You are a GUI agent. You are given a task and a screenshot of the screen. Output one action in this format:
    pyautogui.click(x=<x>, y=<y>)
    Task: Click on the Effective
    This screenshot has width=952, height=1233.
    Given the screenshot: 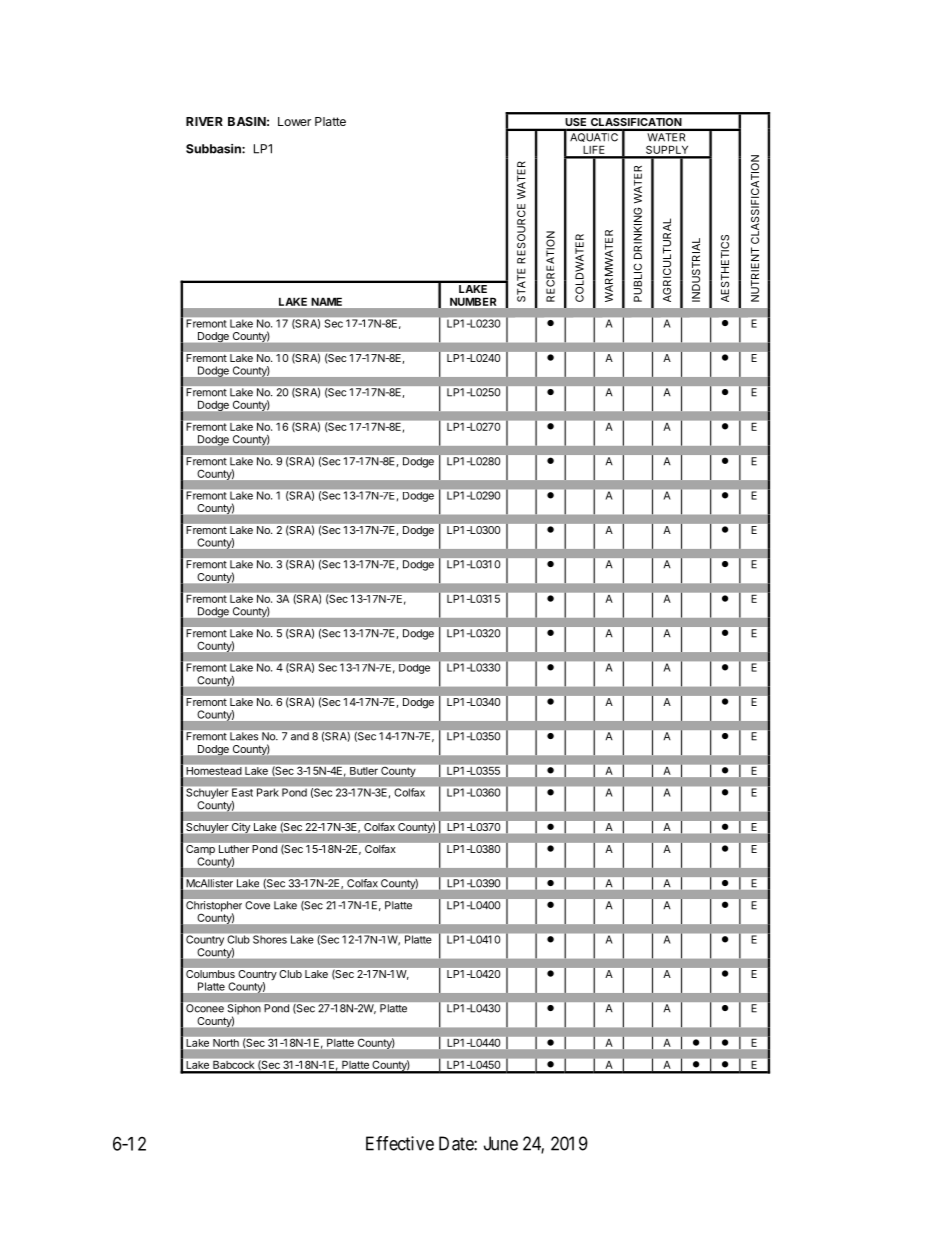 What is the action you would take?
    pyautogui.click(x=400, y=1143)
